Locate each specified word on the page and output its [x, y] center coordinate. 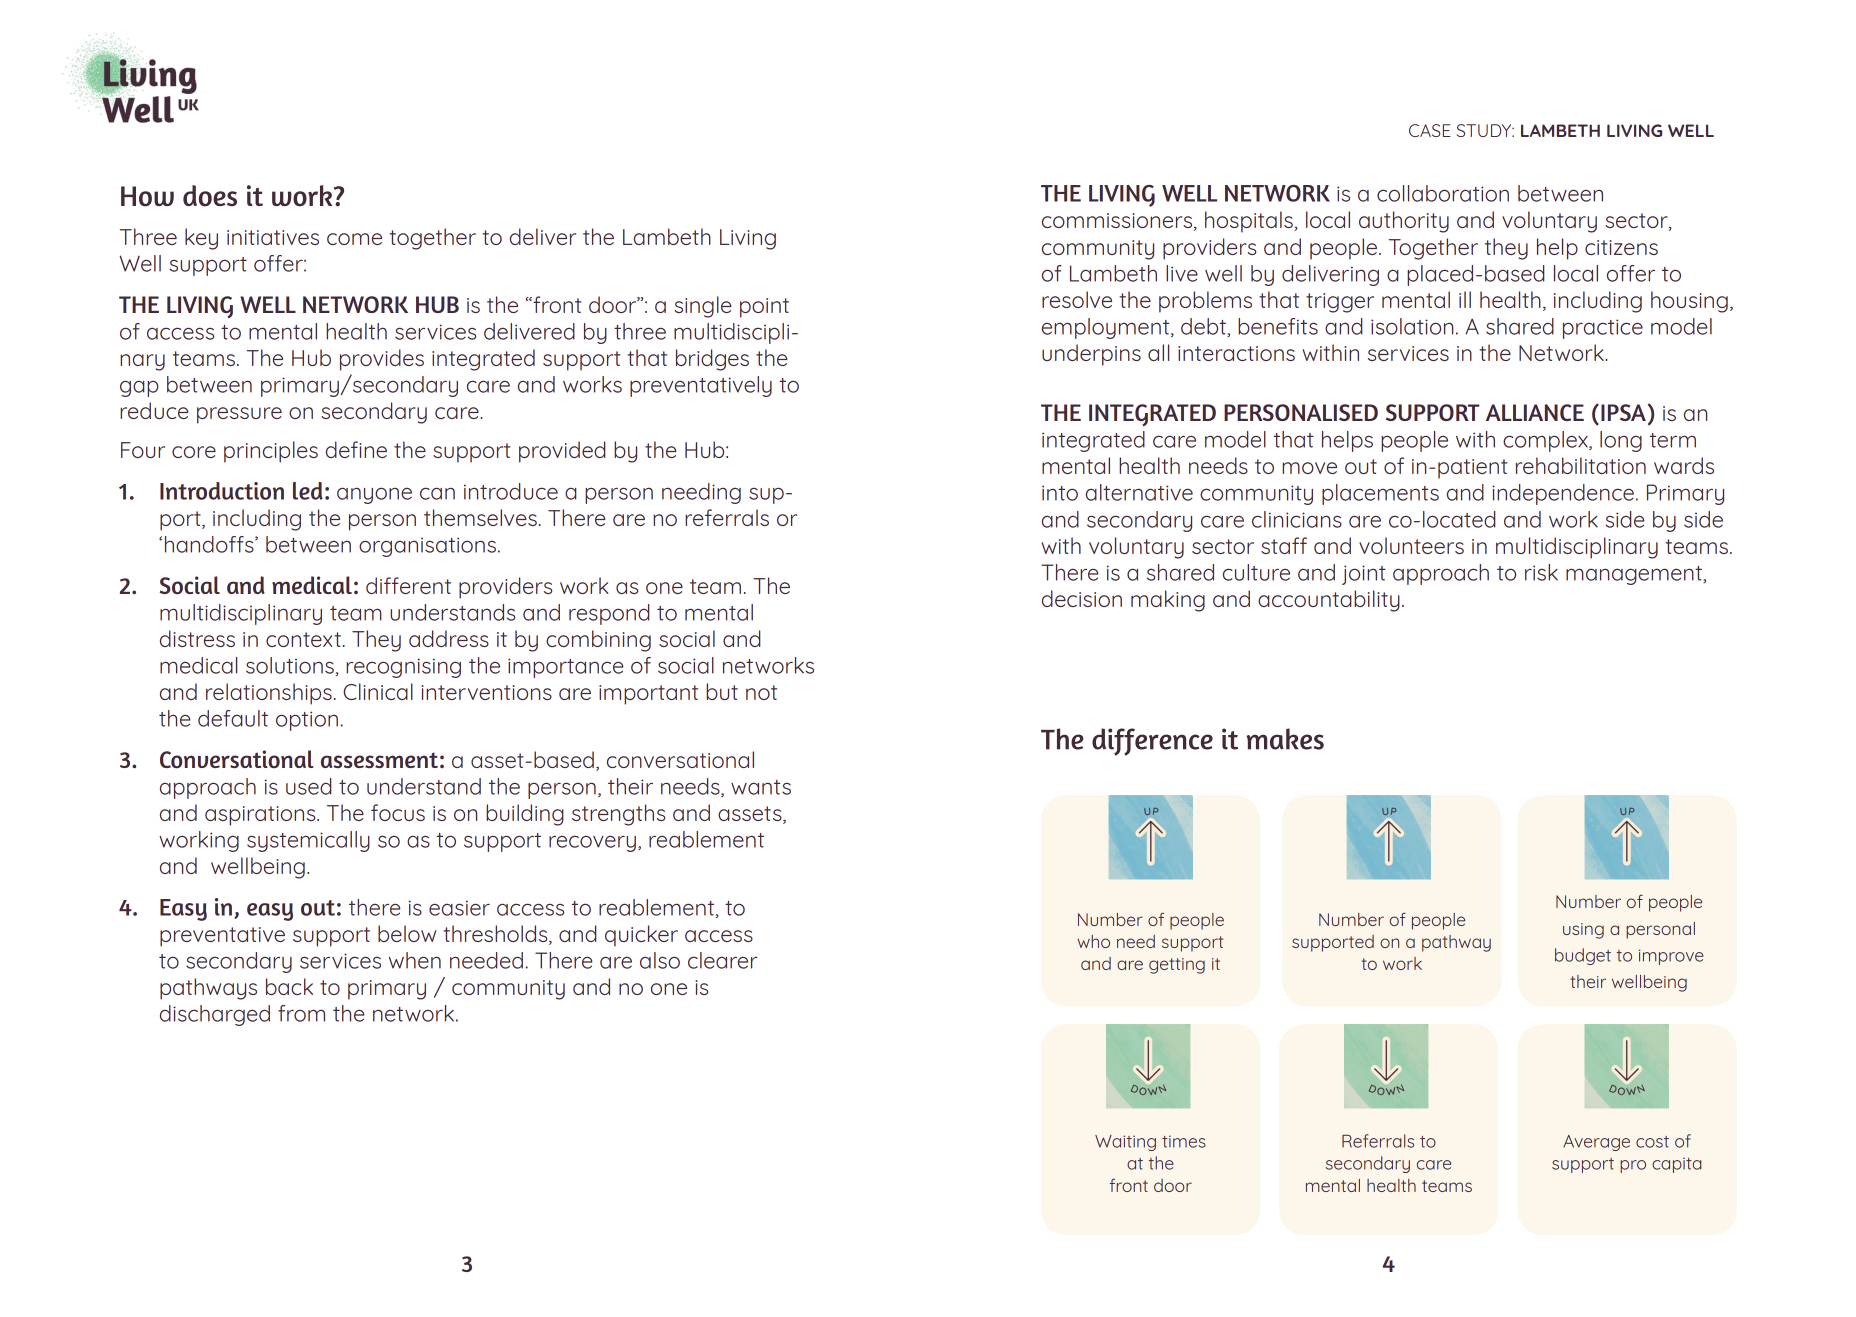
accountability [1329, 601]
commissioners [1118, 222]
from [301, 1013]
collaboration [1443, 193]
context [303, 639]
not [761, 692]
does [210, 196]
